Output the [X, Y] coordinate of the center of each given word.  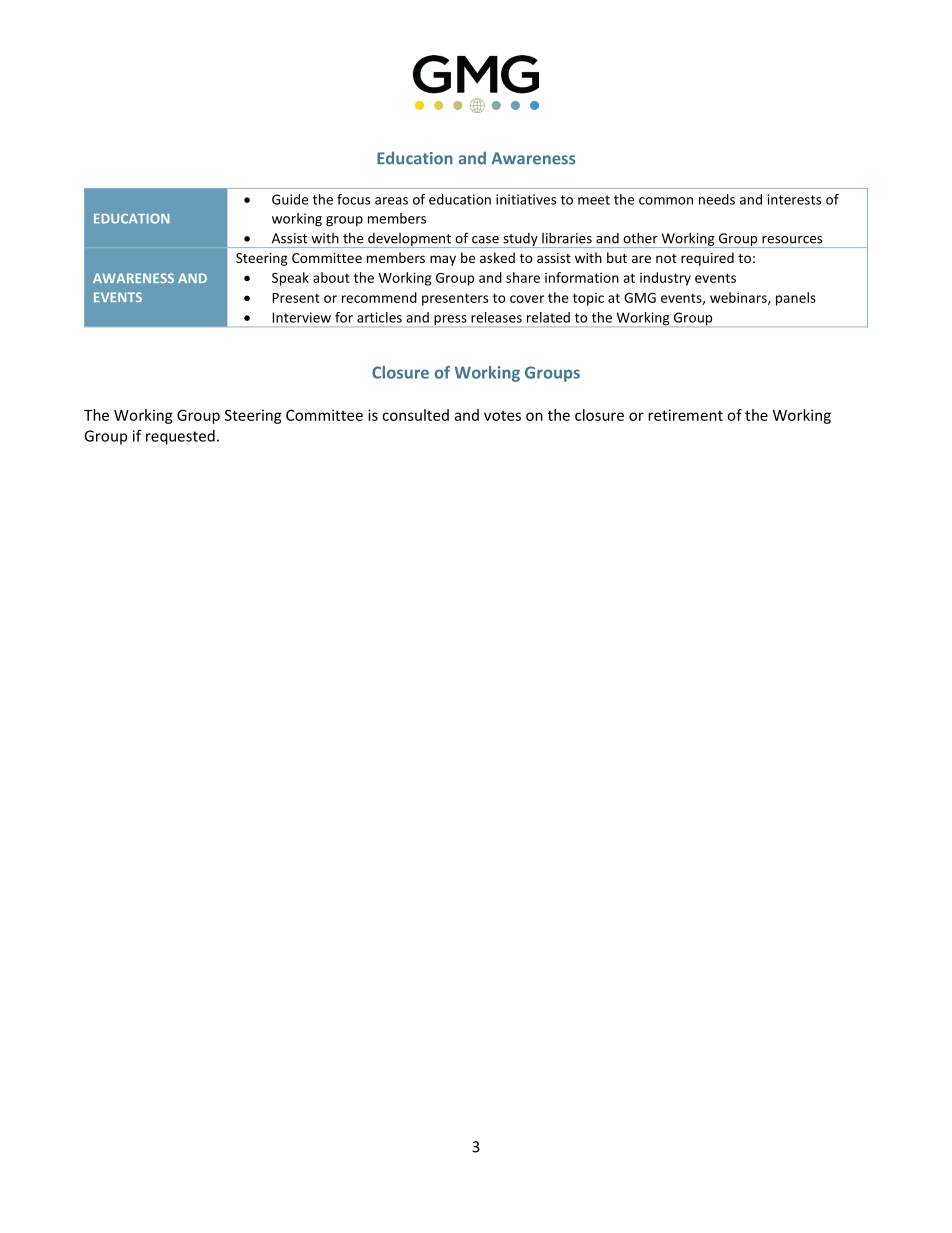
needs [717, 199]
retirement [685, 415]
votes [502, 416]
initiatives [526, 199]
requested [180, 437]
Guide [290, 199]
